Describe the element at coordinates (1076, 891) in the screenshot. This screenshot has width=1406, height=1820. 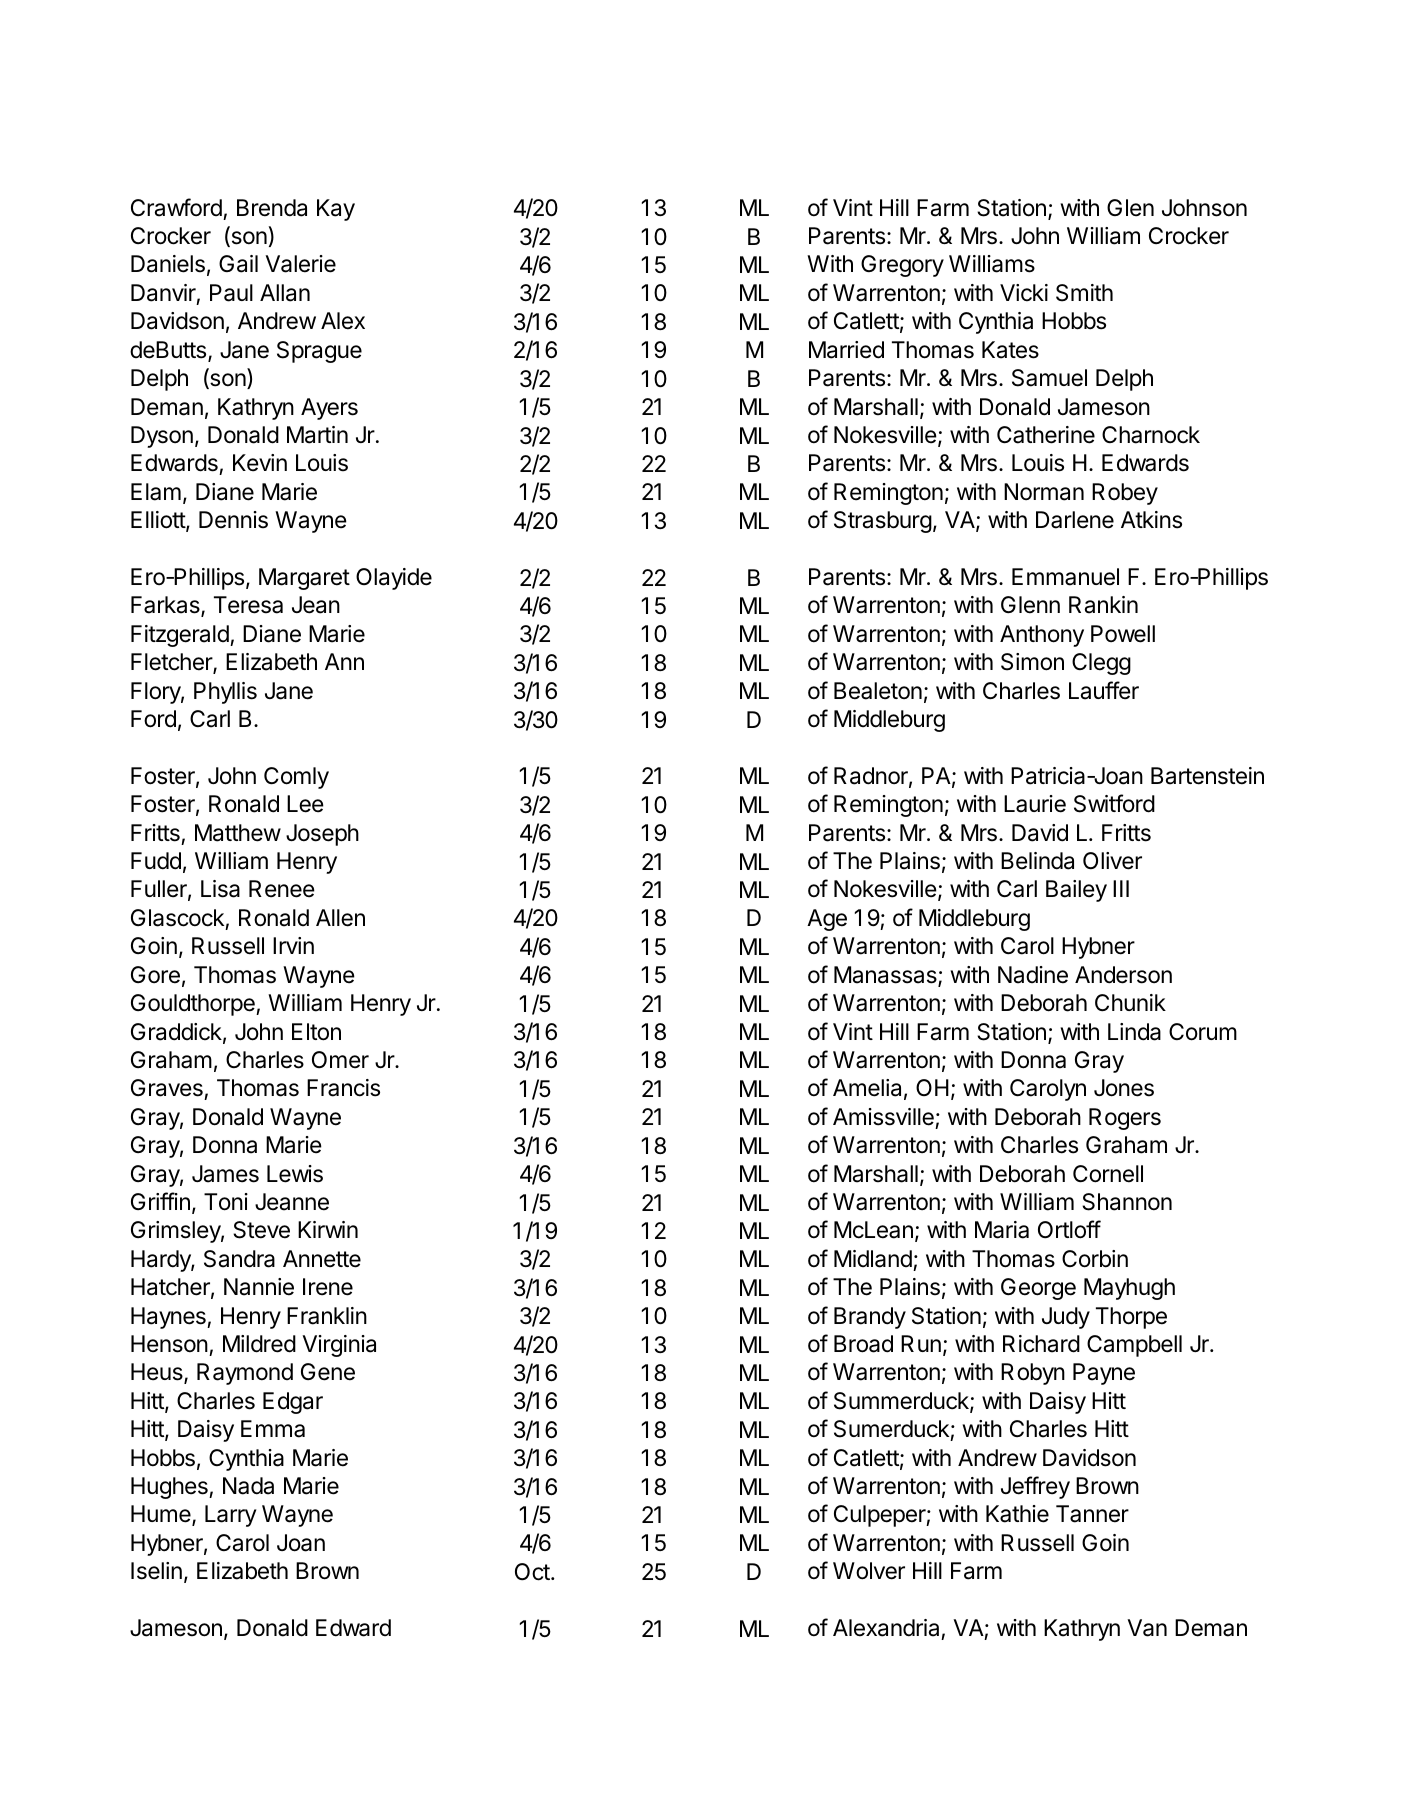
I see `Bailey` at that location.
